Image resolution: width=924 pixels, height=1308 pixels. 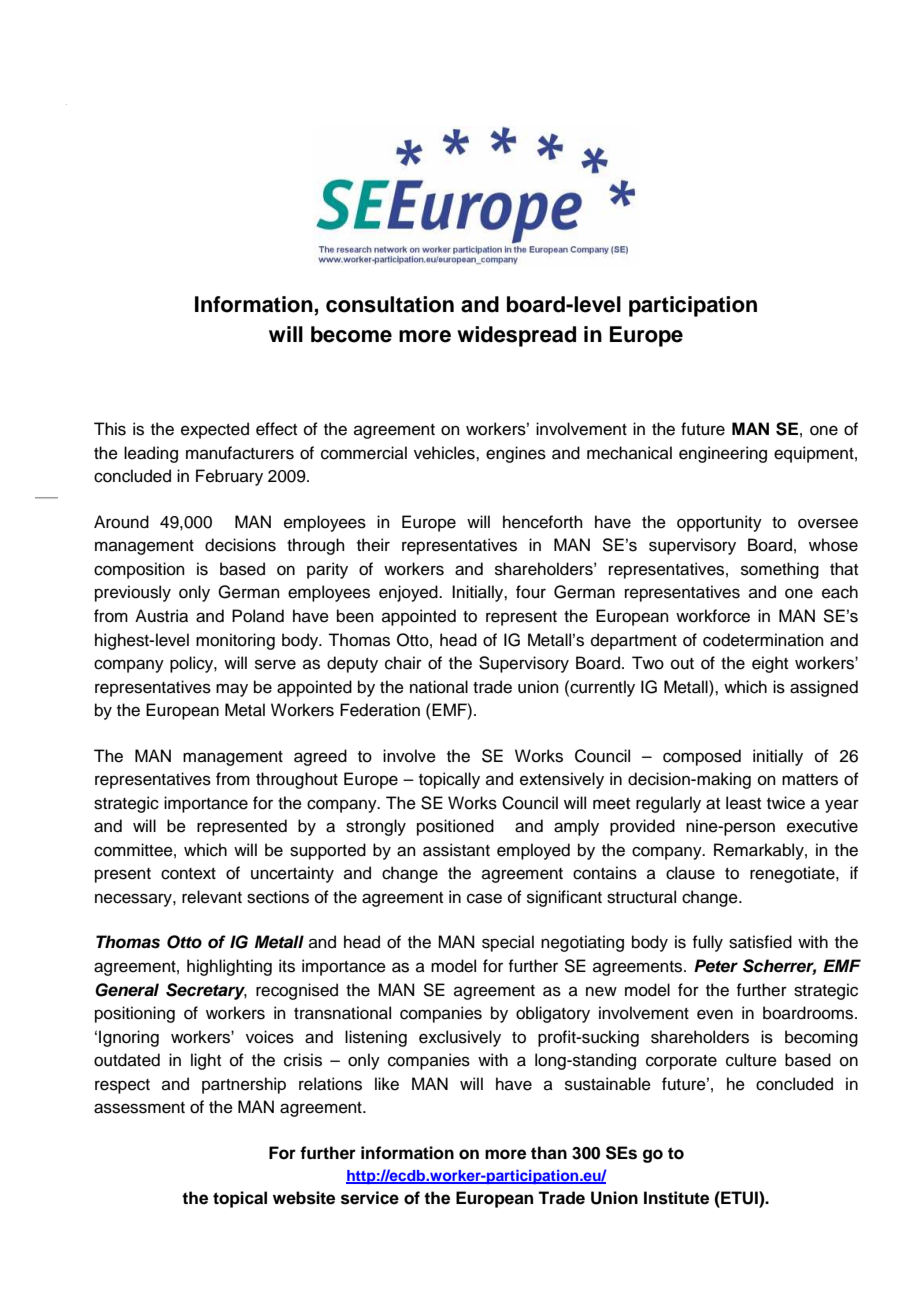 I want to click on engineering, so click(x=723, y=454).
